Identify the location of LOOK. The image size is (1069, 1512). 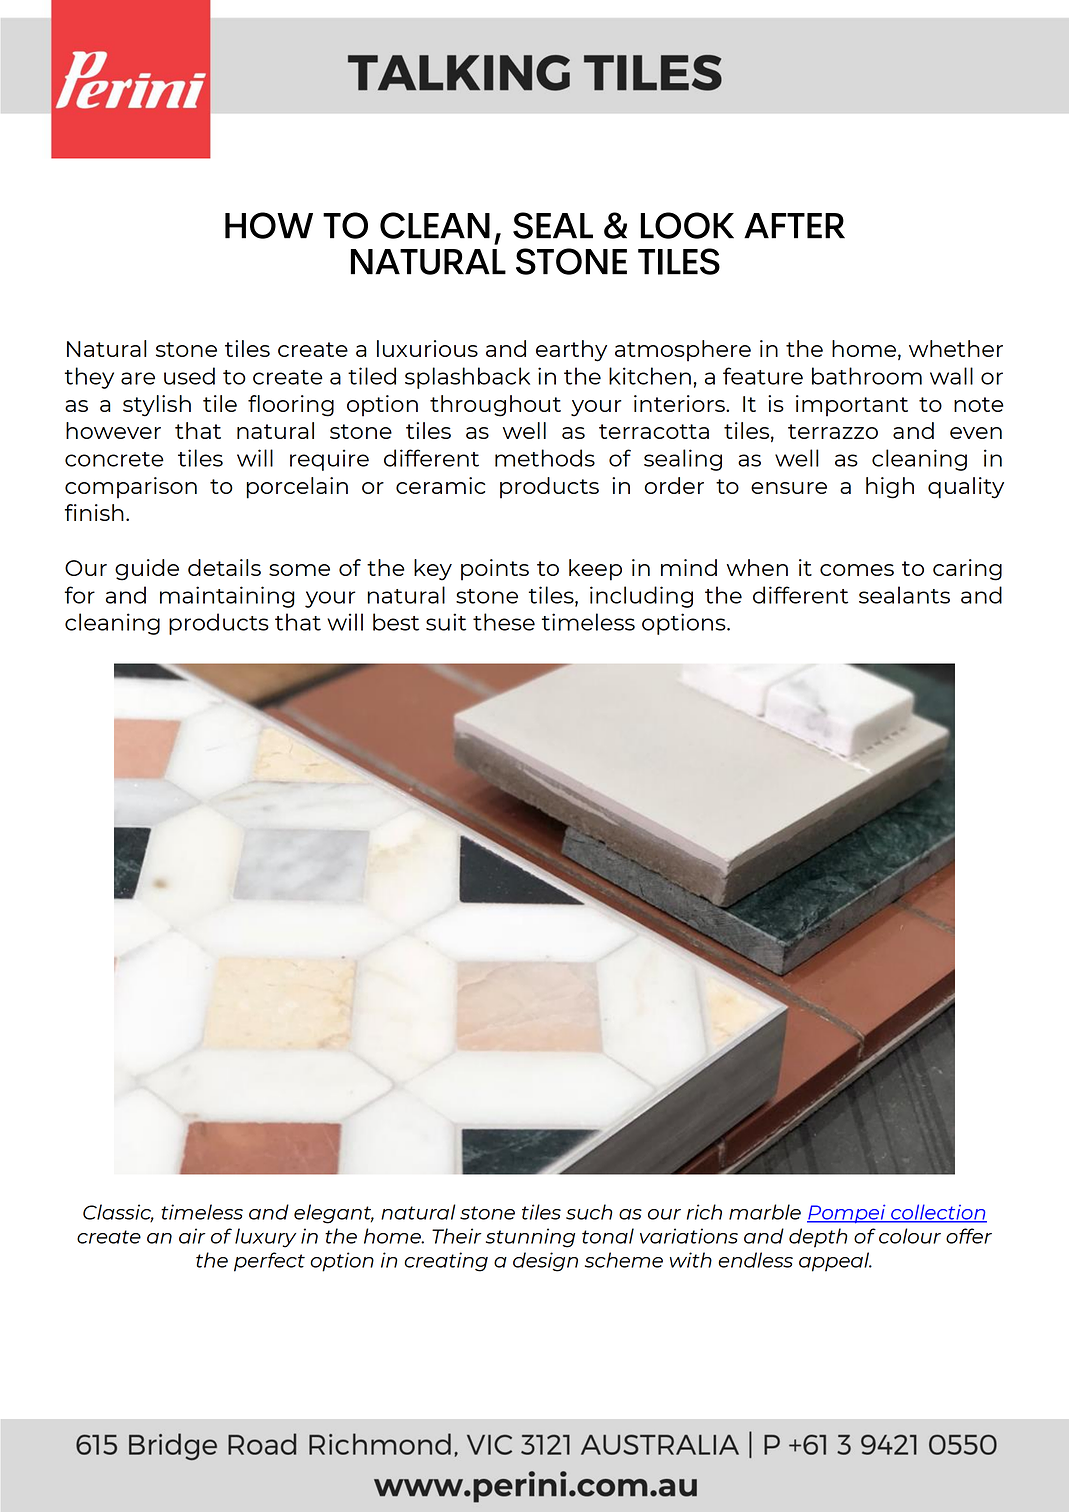
(687, 225).
